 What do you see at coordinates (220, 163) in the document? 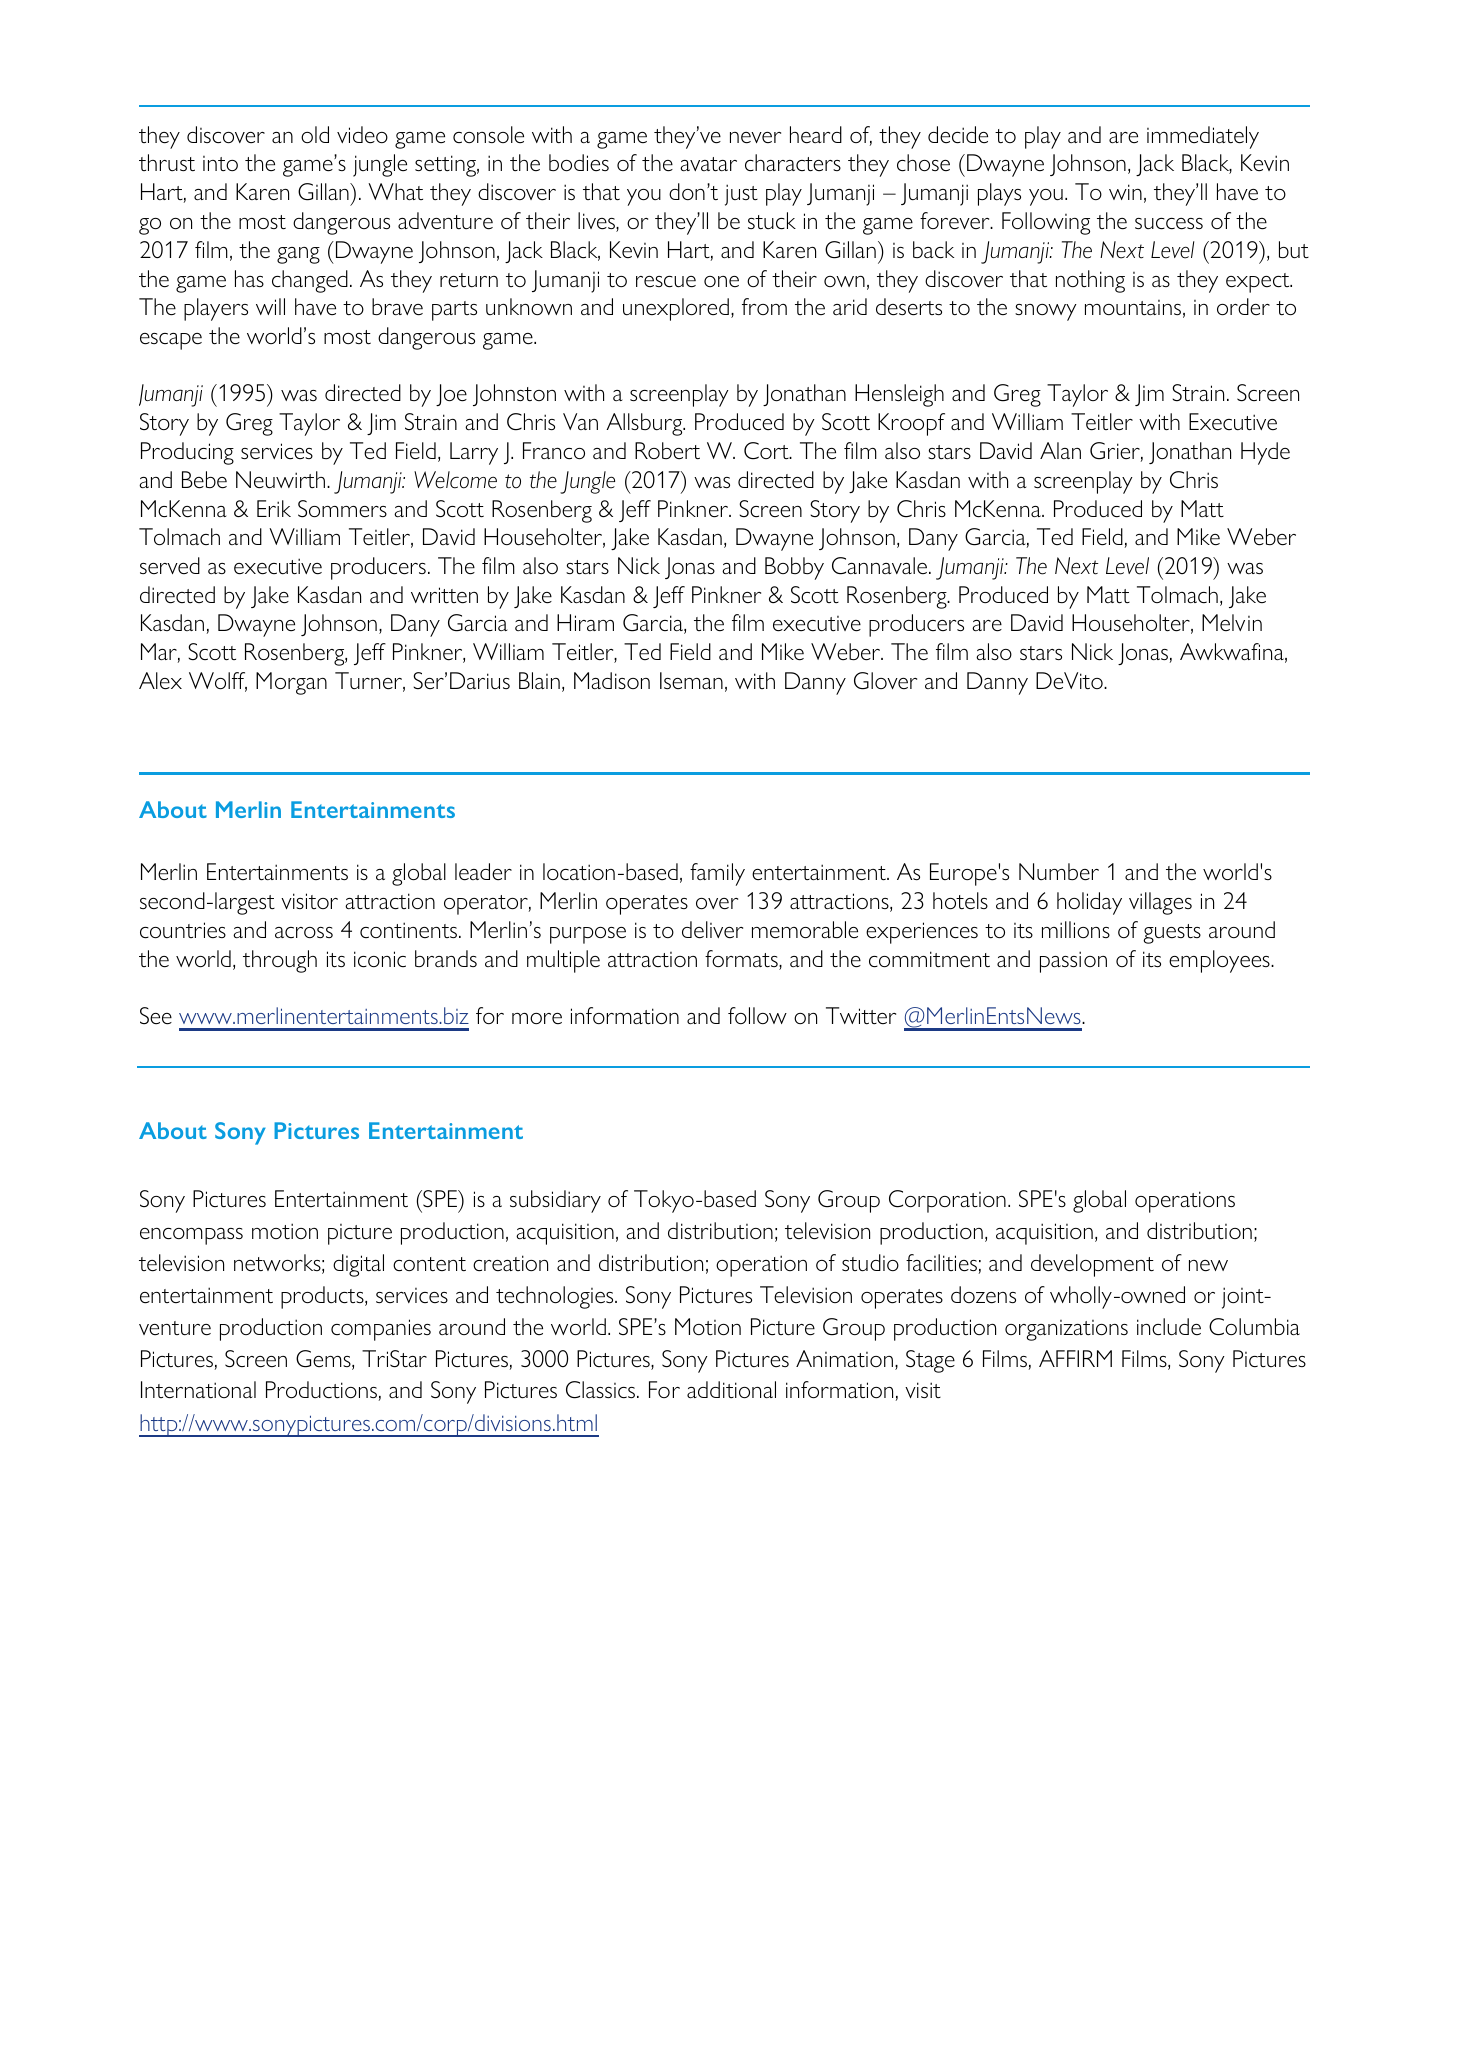
I see `into` at bounding box center [220, 163].
